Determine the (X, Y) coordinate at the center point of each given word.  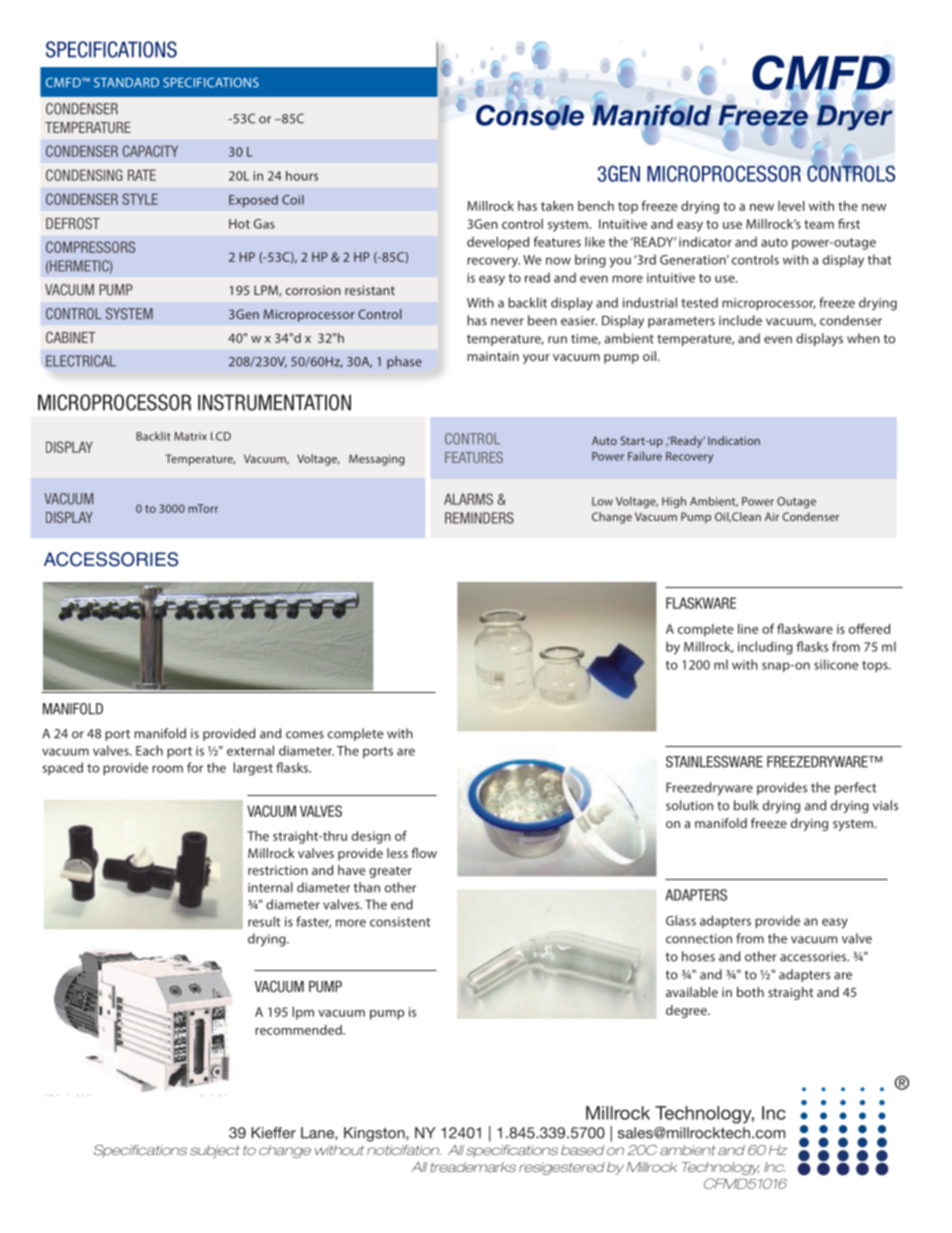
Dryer (855, 117)
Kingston (375, 1134)
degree (687, 1011)
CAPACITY (150, 151)
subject (215, 1151)
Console (530, 115)
